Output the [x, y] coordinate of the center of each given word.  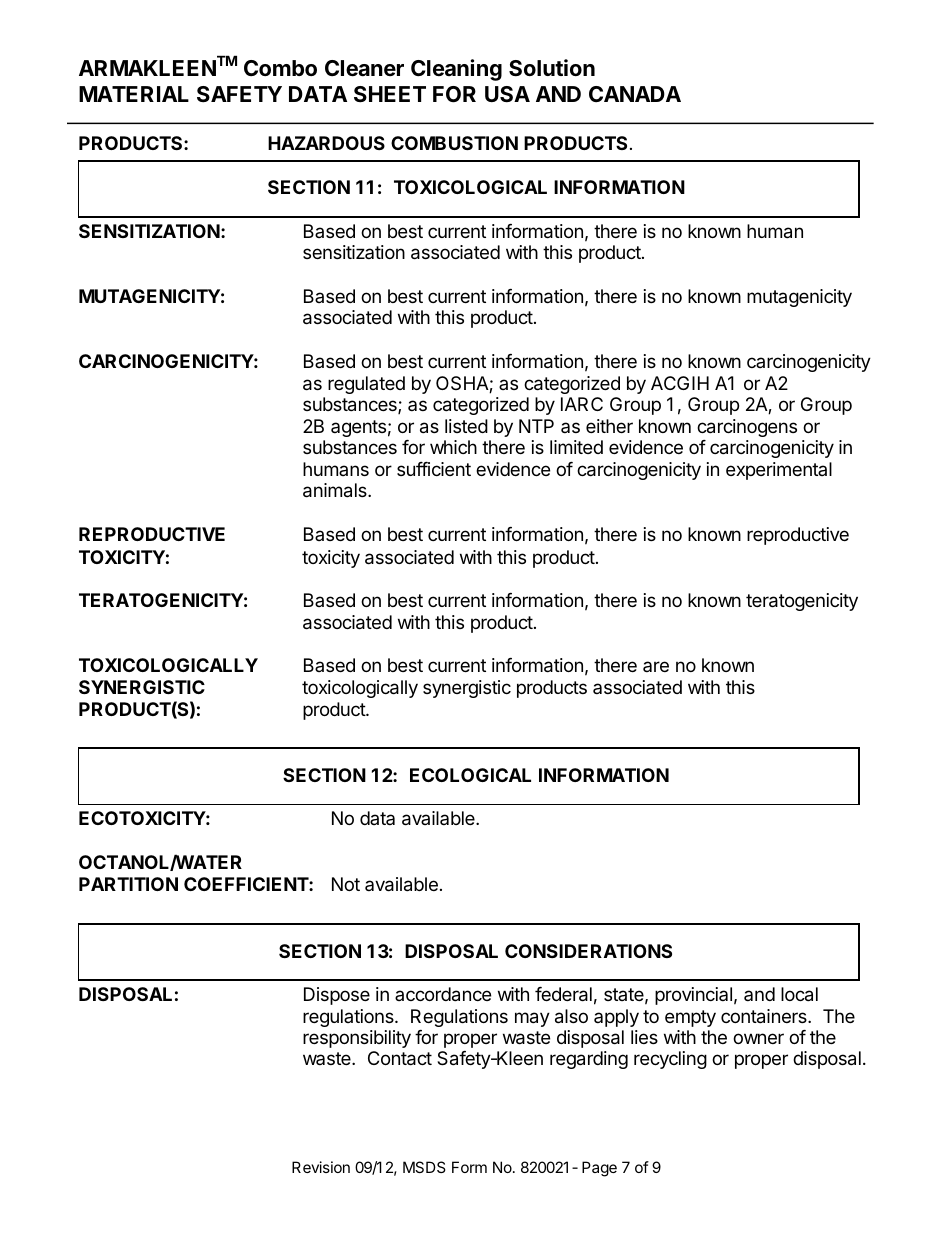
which [453, 447]
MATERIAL [134, 94]
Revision [321, 1167]
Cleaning [456, 70]
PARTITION [128, 884]
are [656, 666]
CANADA [635, 94]
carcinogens [747, 428]
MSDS [424, 1167]
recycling [670, 1060]
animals [336, 490]
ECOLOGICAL [470, 775]
